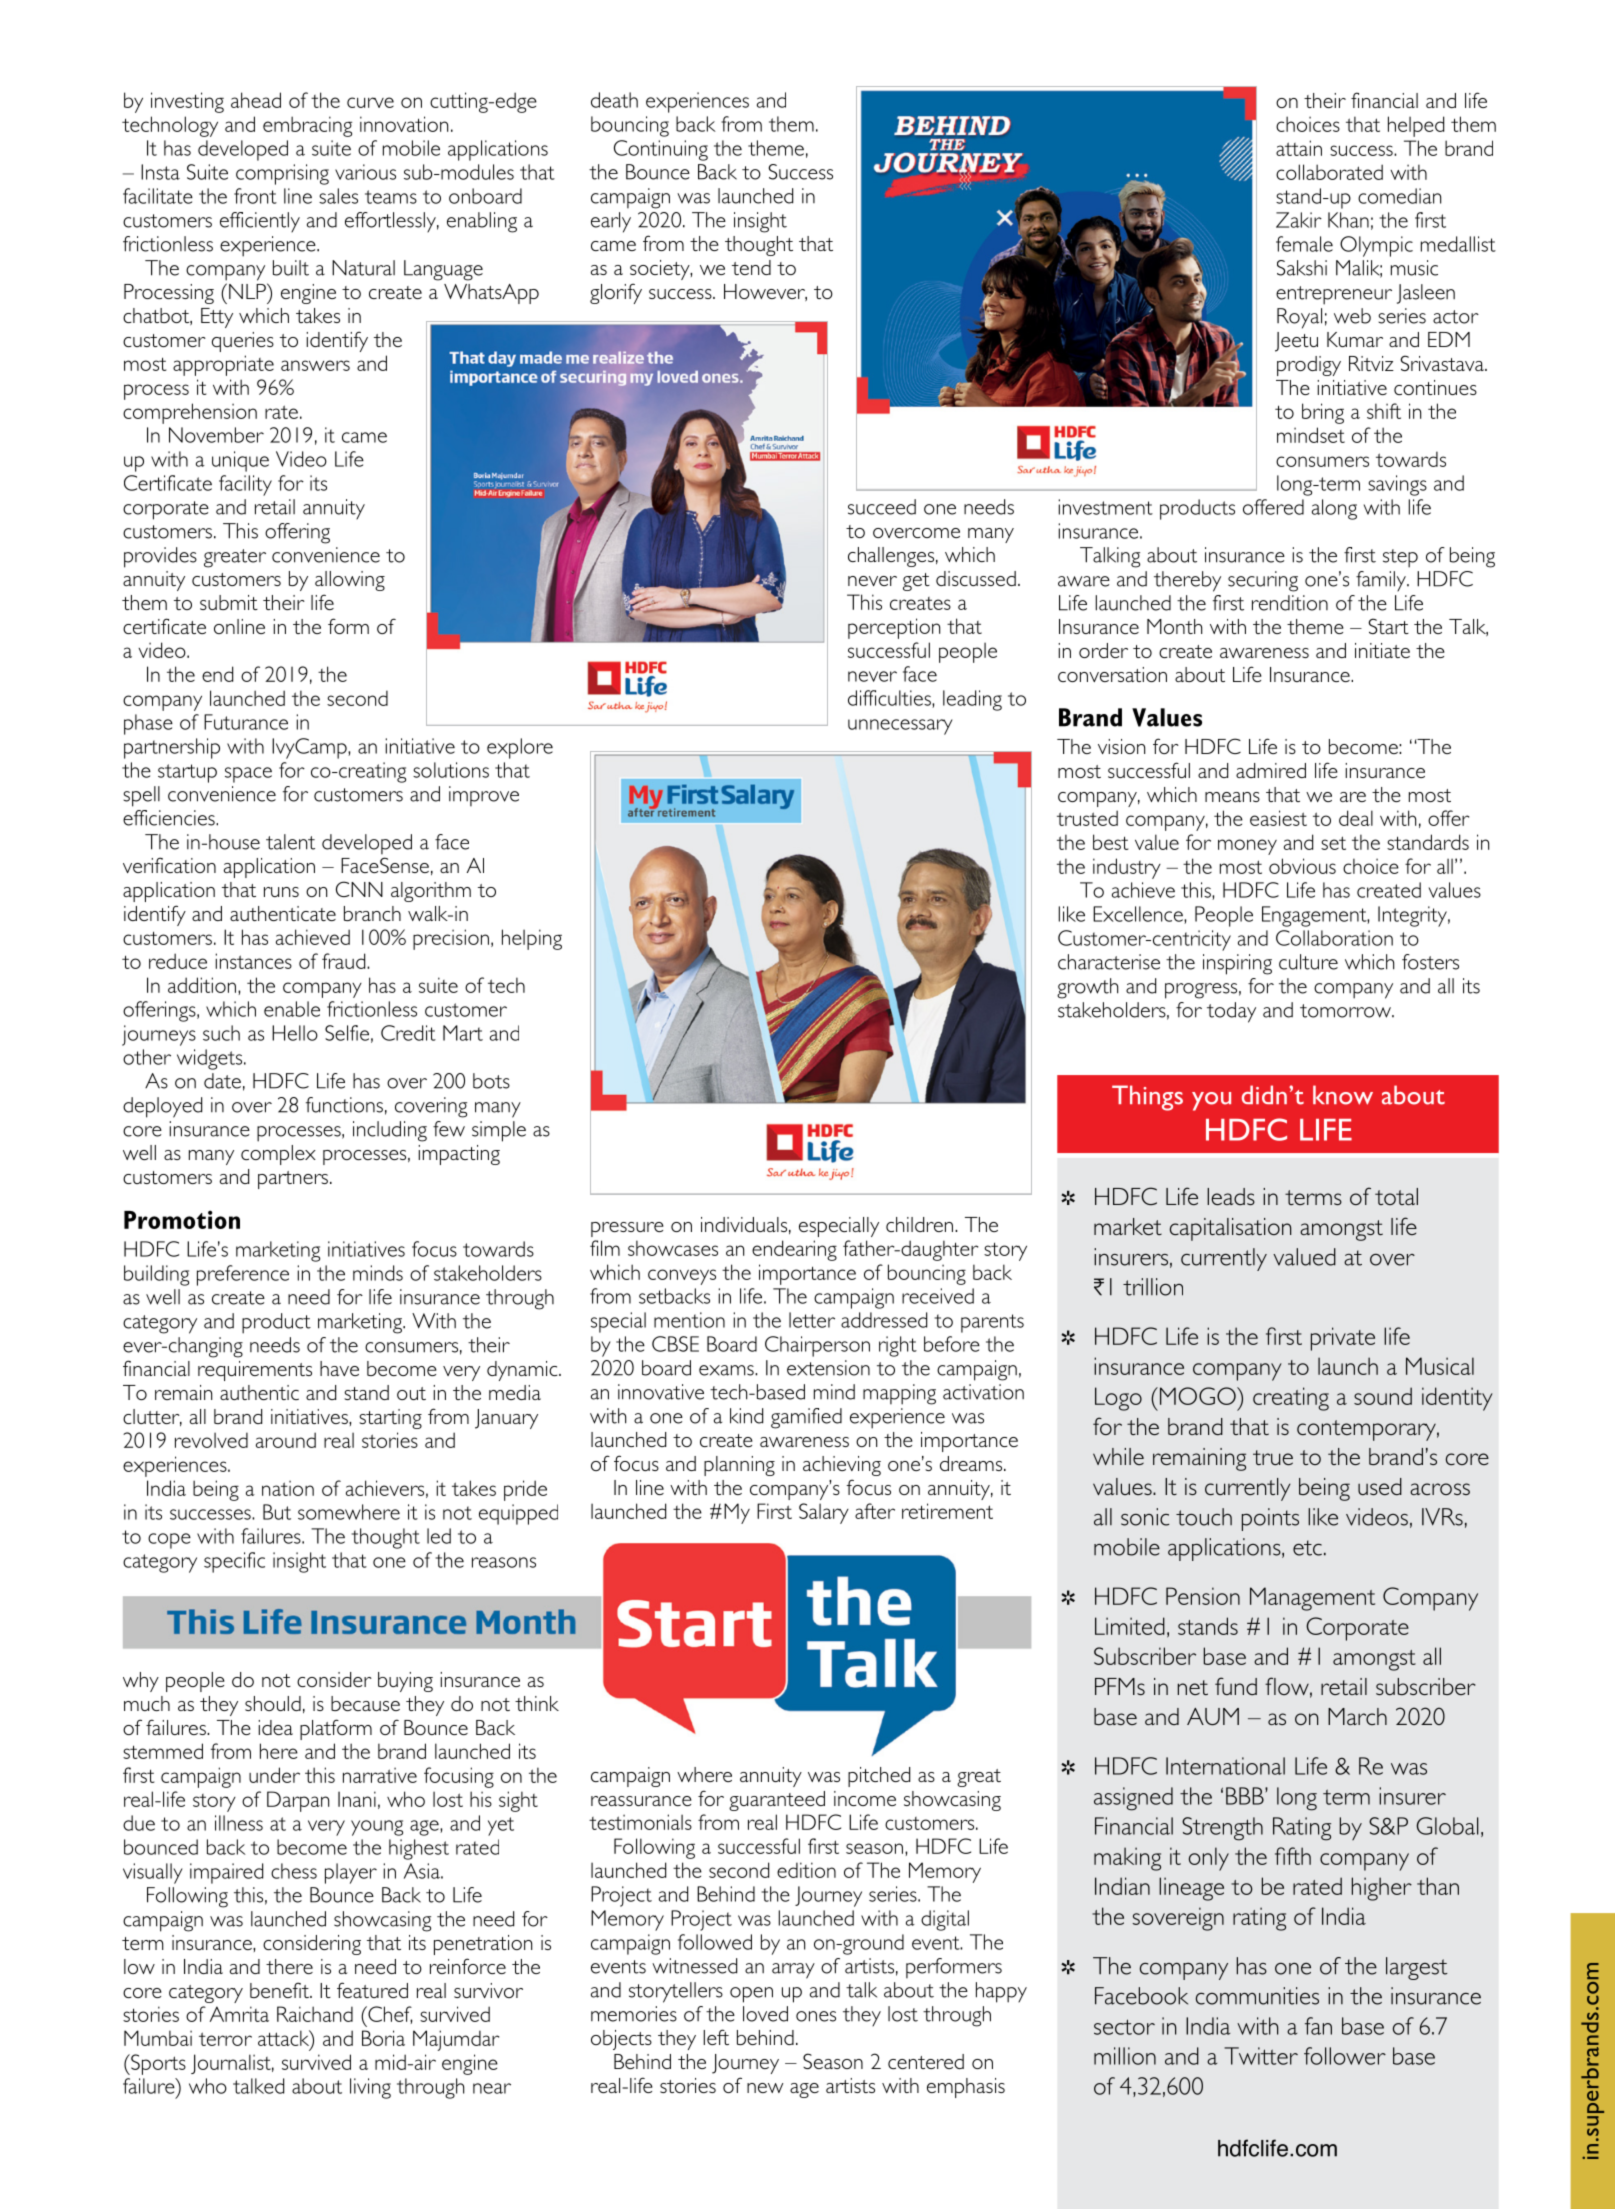  Describe the element at coordinates (1343, 1095) in the screenshot. I see `know` at that location.
